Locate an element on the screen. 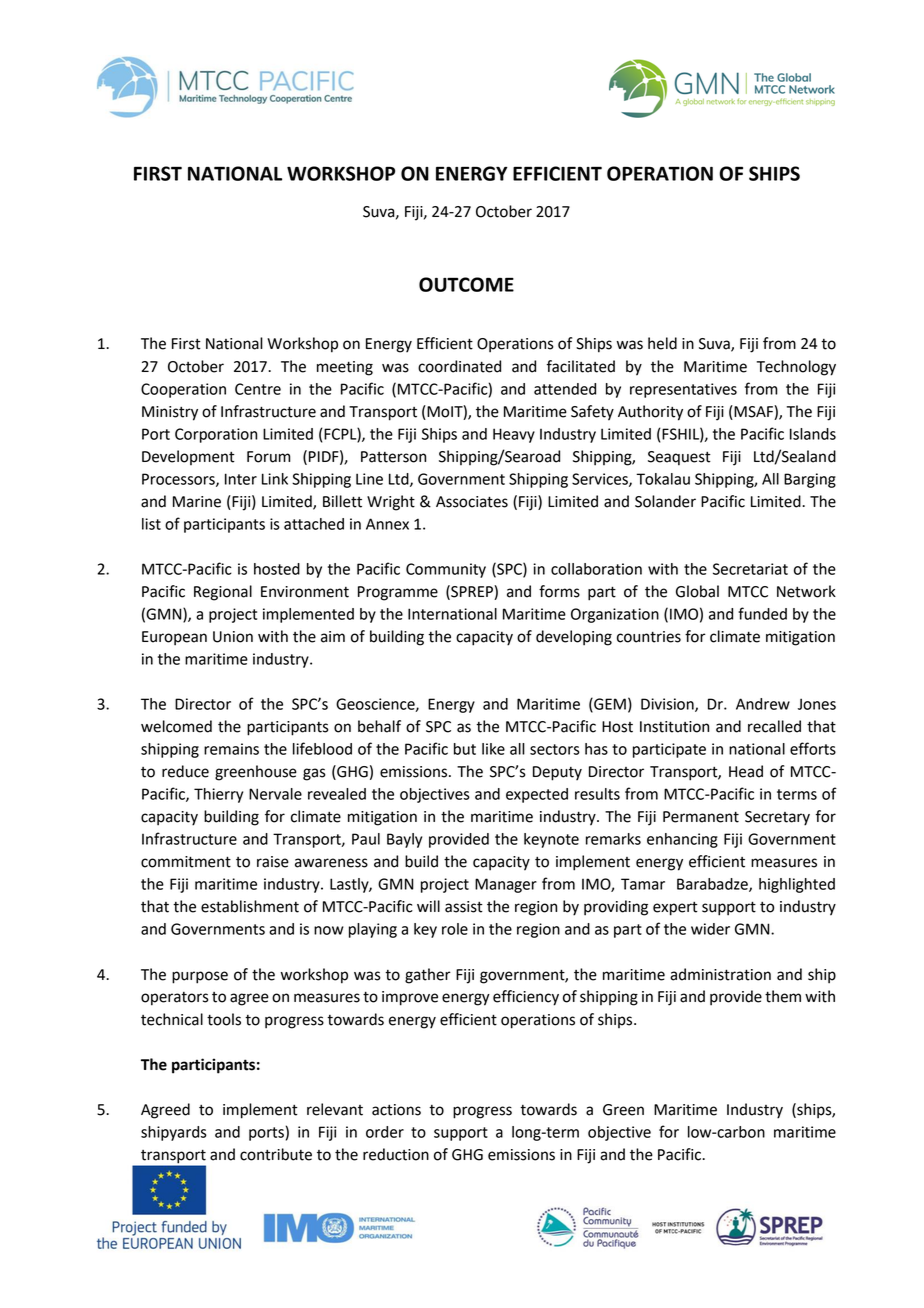 The width and height of the screenshot is (924, 1308). Marine is located at coordinates (197, 502).
